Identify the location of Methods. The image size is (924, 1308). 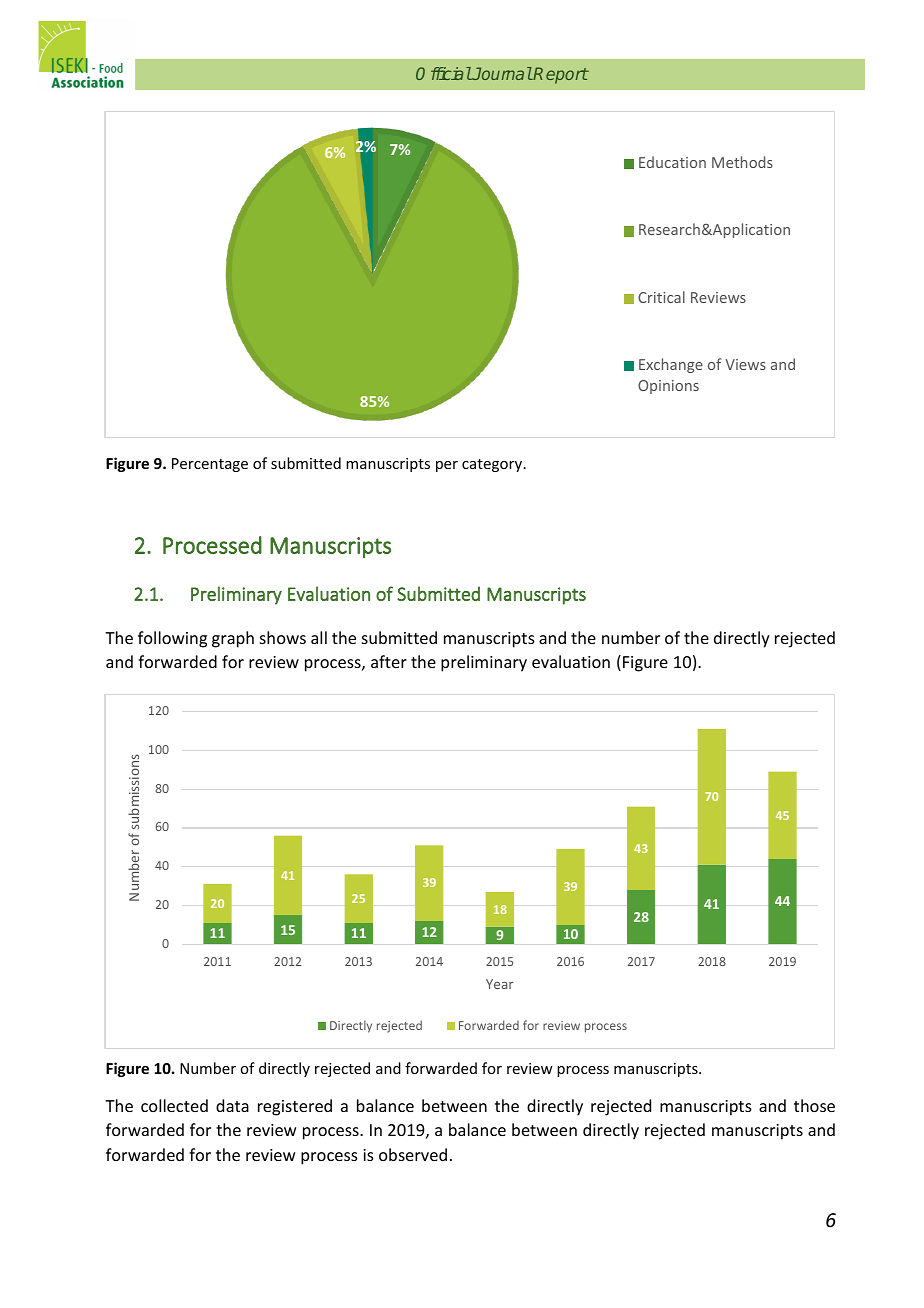
(742, 162).
